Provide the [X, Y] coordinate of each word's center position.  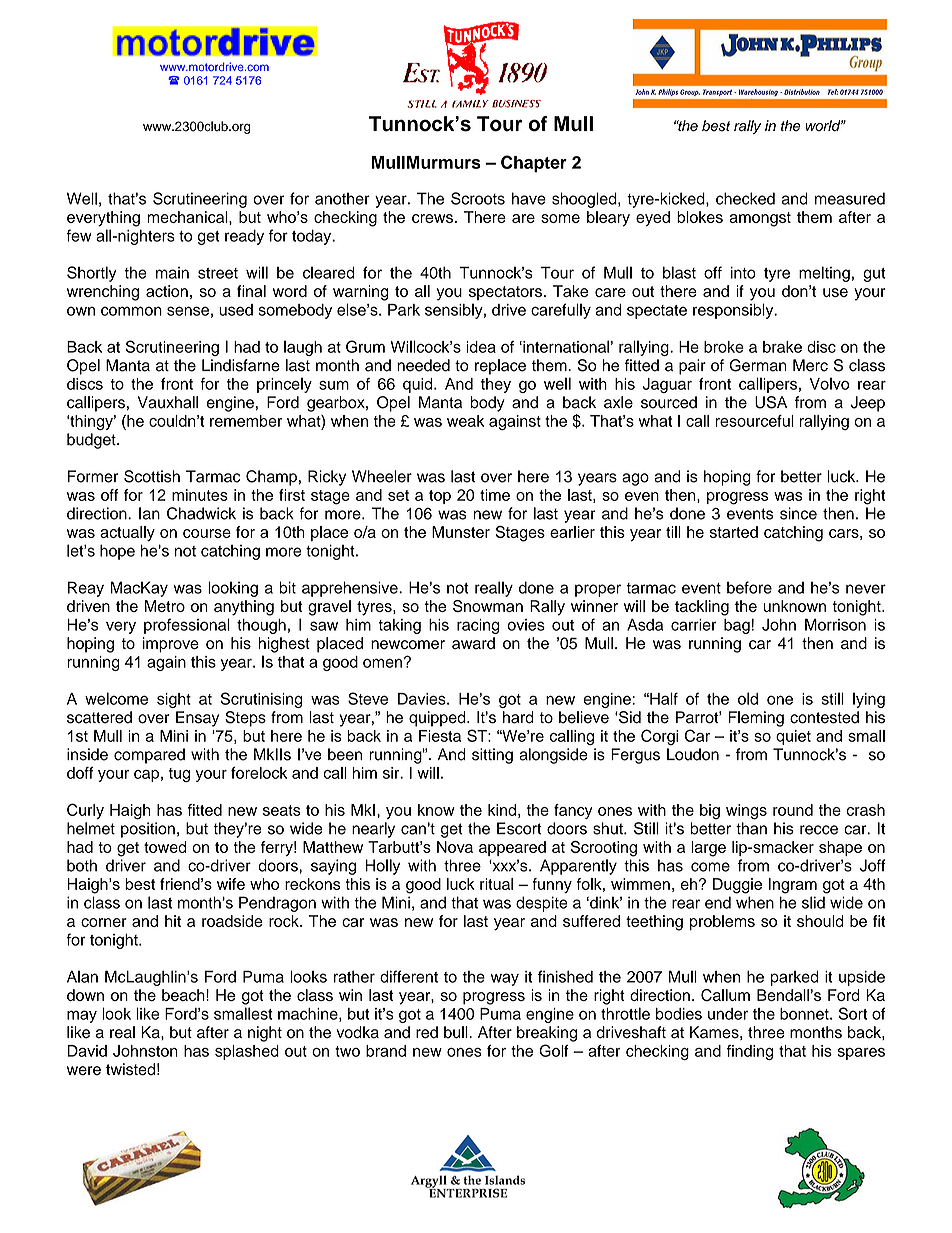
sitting [492, 756]
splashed [247, 1052]
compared [149, 756]
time [495, 495]
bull [457, 1032]
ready [244, 237]
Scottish [152, 476]
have [529, 198]
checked [745, 198]
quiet [793, 737]
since [798, 513]
